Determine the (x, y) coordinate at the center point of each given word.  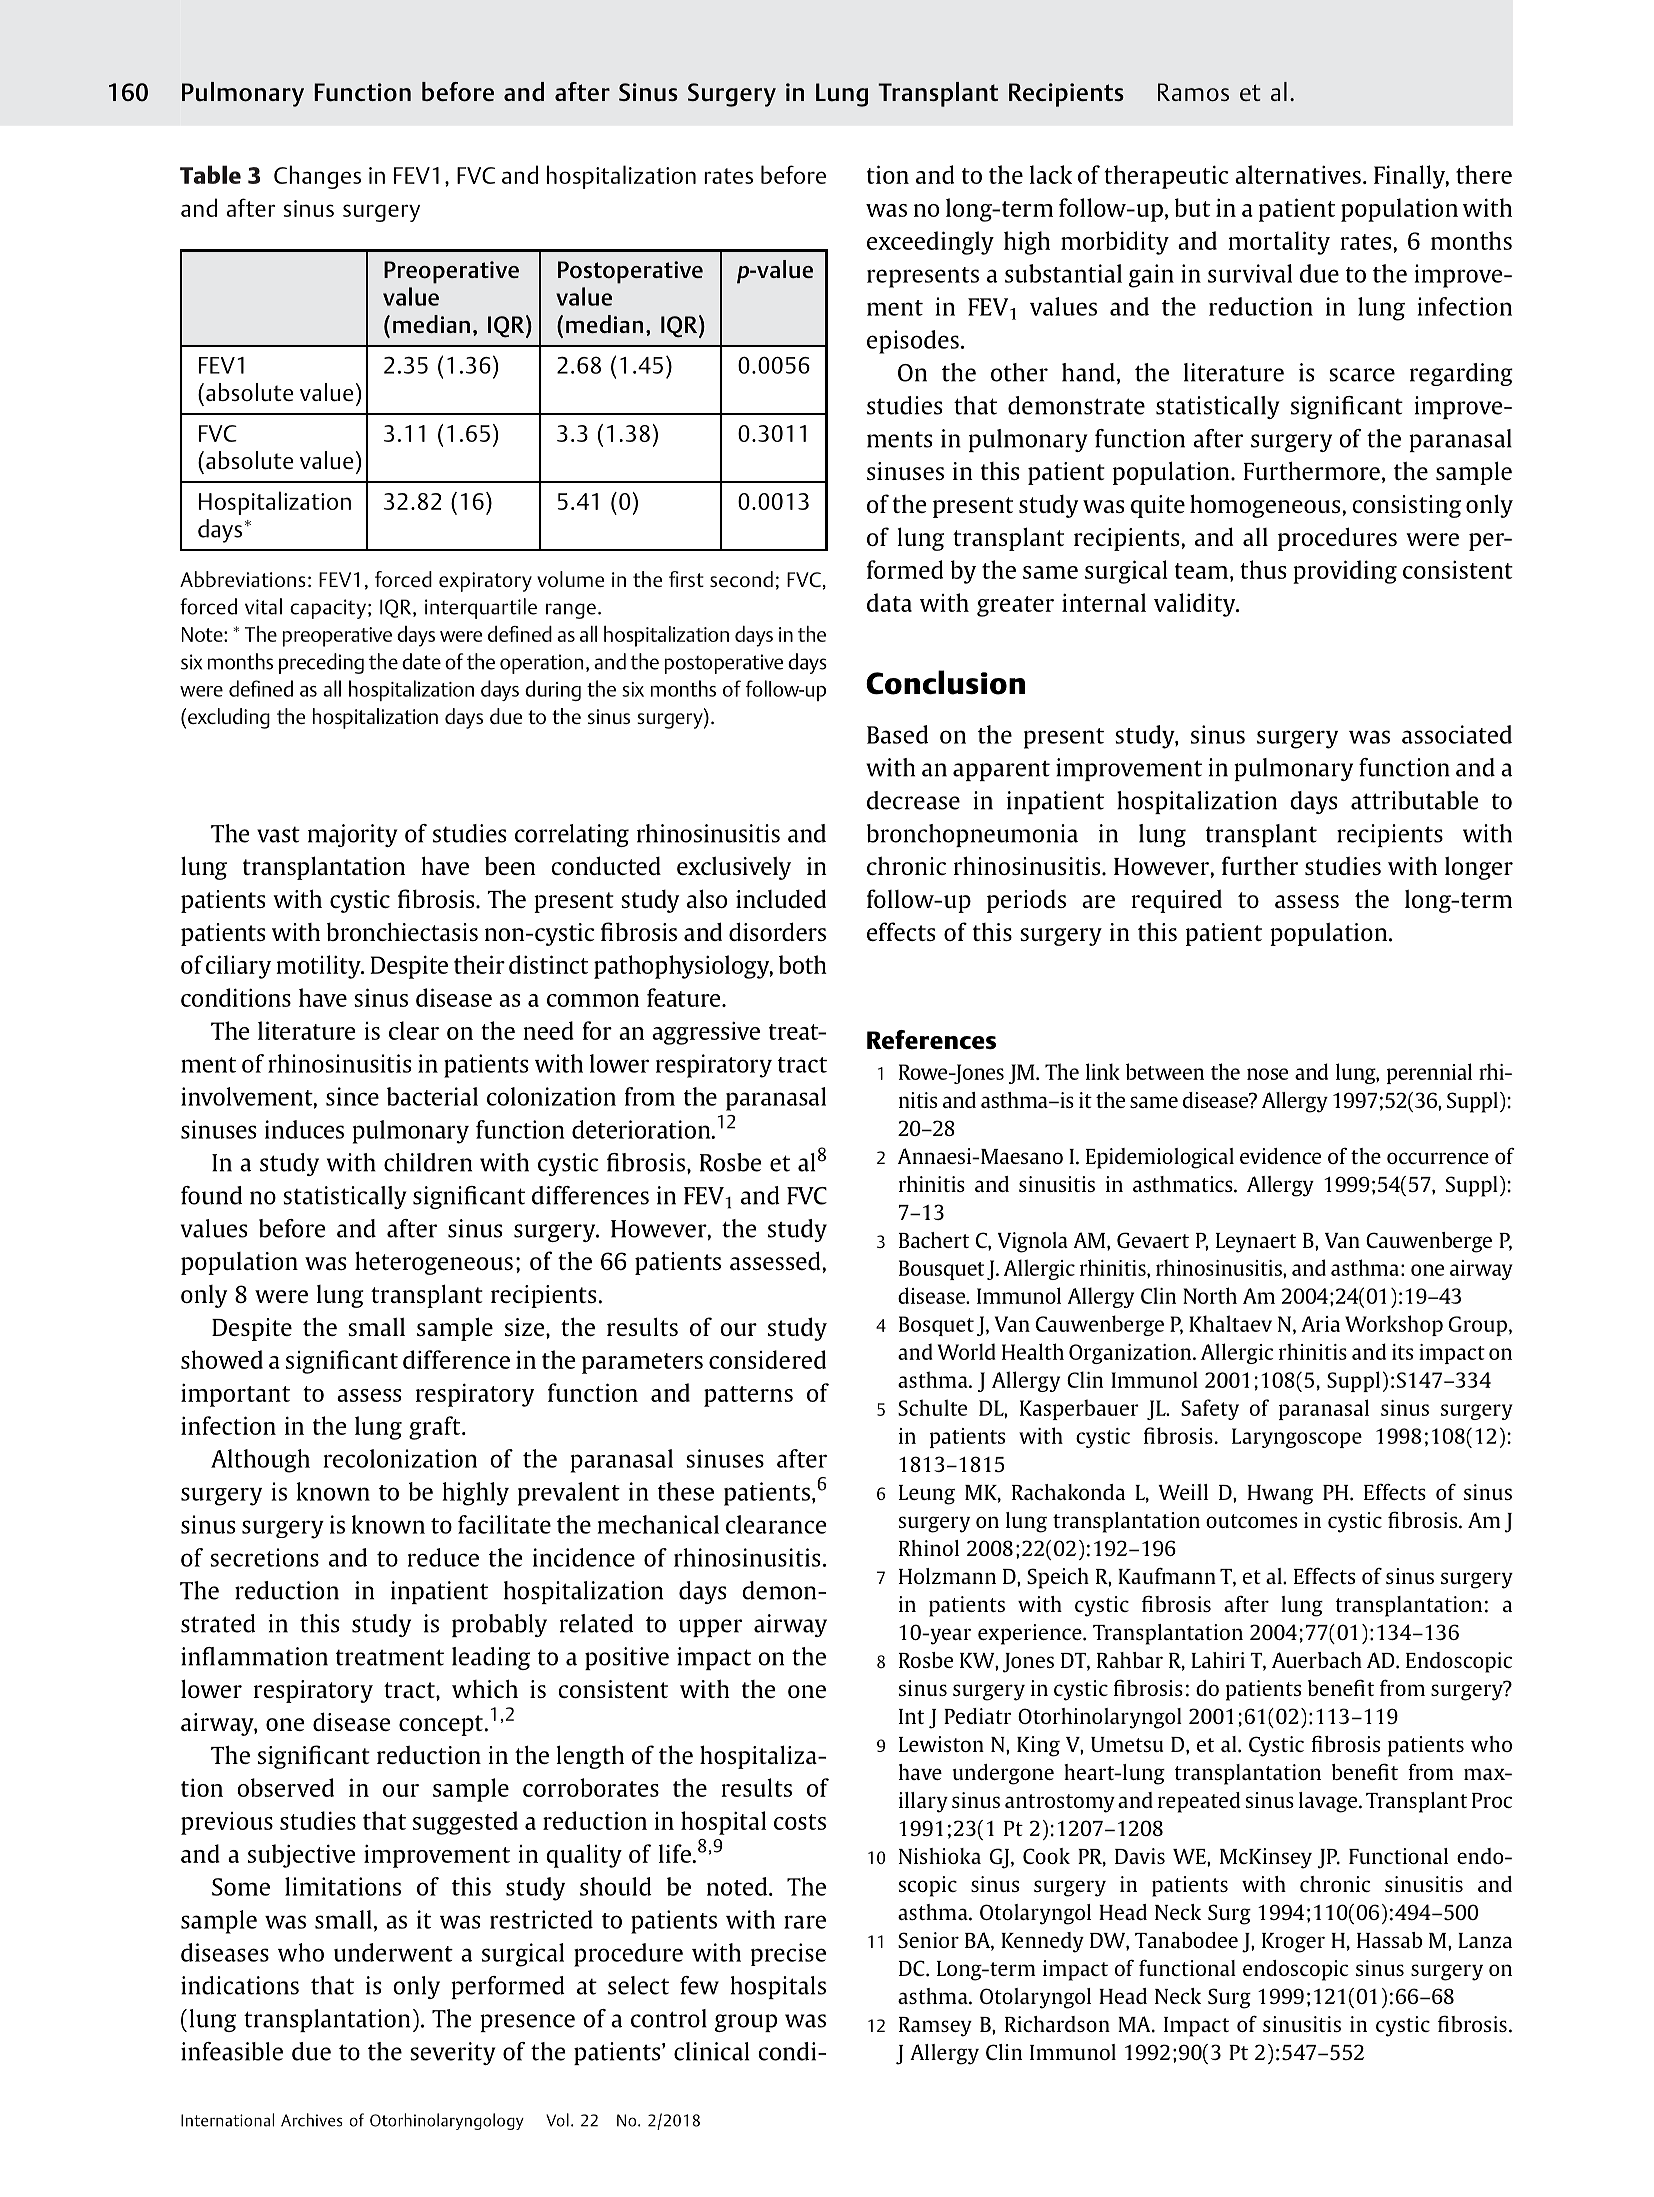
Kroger (1293, 1943)
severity (453, 2053)
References (931, 1039)
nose (1267, 1074)
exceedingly (930, 243)
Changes (317, 177)
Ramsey (935, 2027)
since (352, 1096)
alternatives (1298, 174)
